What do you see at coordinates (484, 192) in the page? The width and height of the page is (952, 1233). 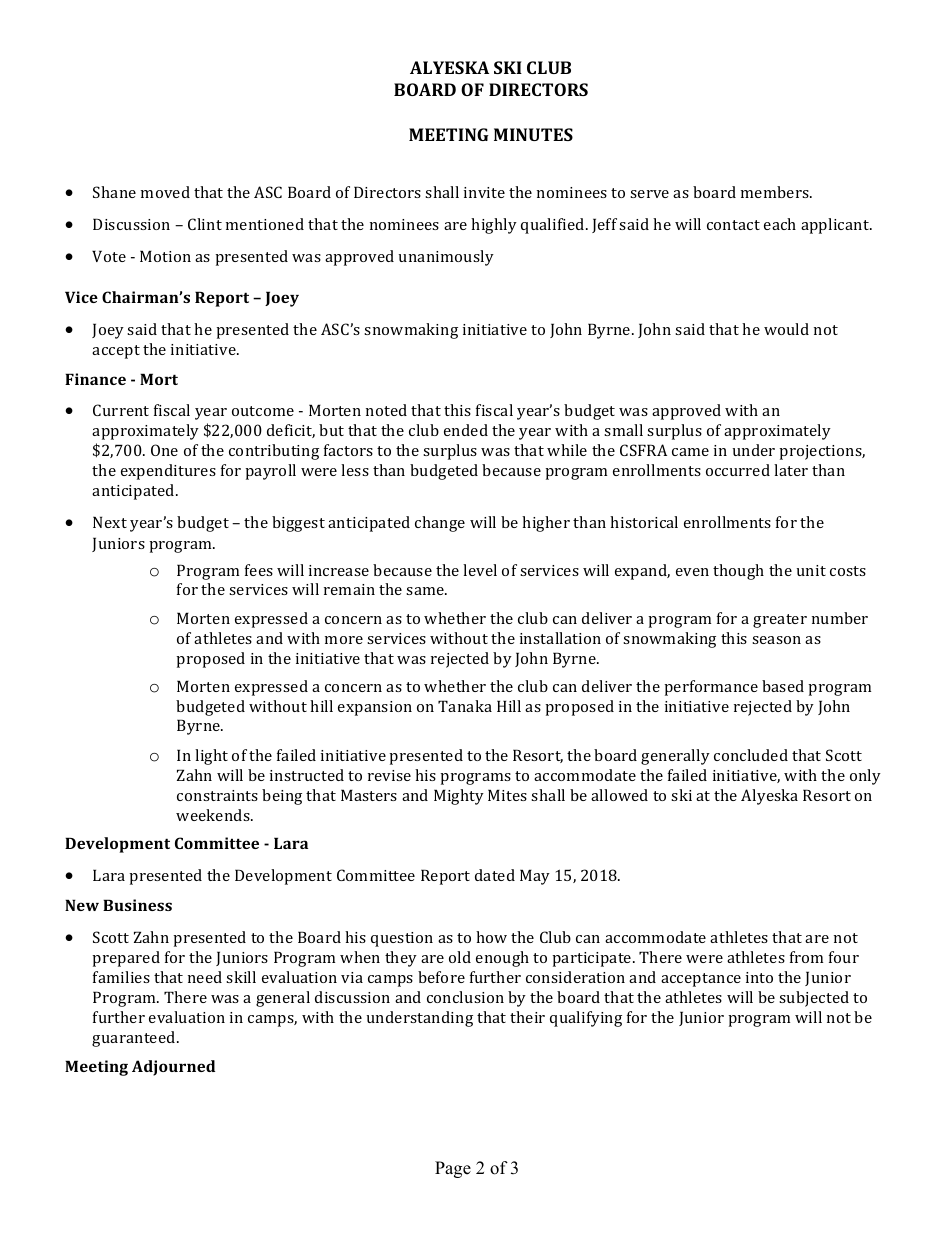 I see `invite` at bounding box center [484, 192].
